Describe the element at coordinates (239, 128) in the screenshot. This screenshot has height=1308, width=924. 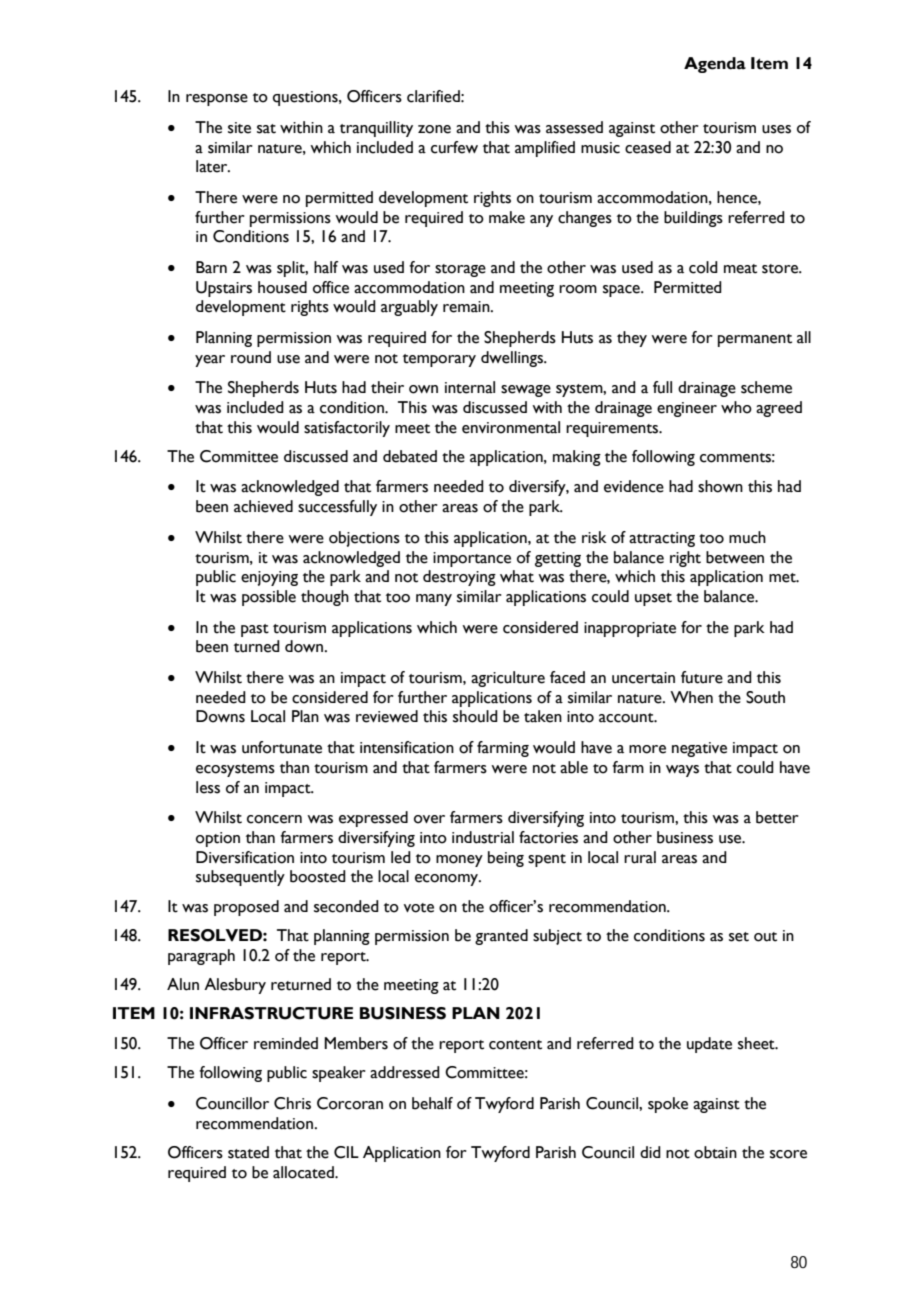
I see `site` at that location.
